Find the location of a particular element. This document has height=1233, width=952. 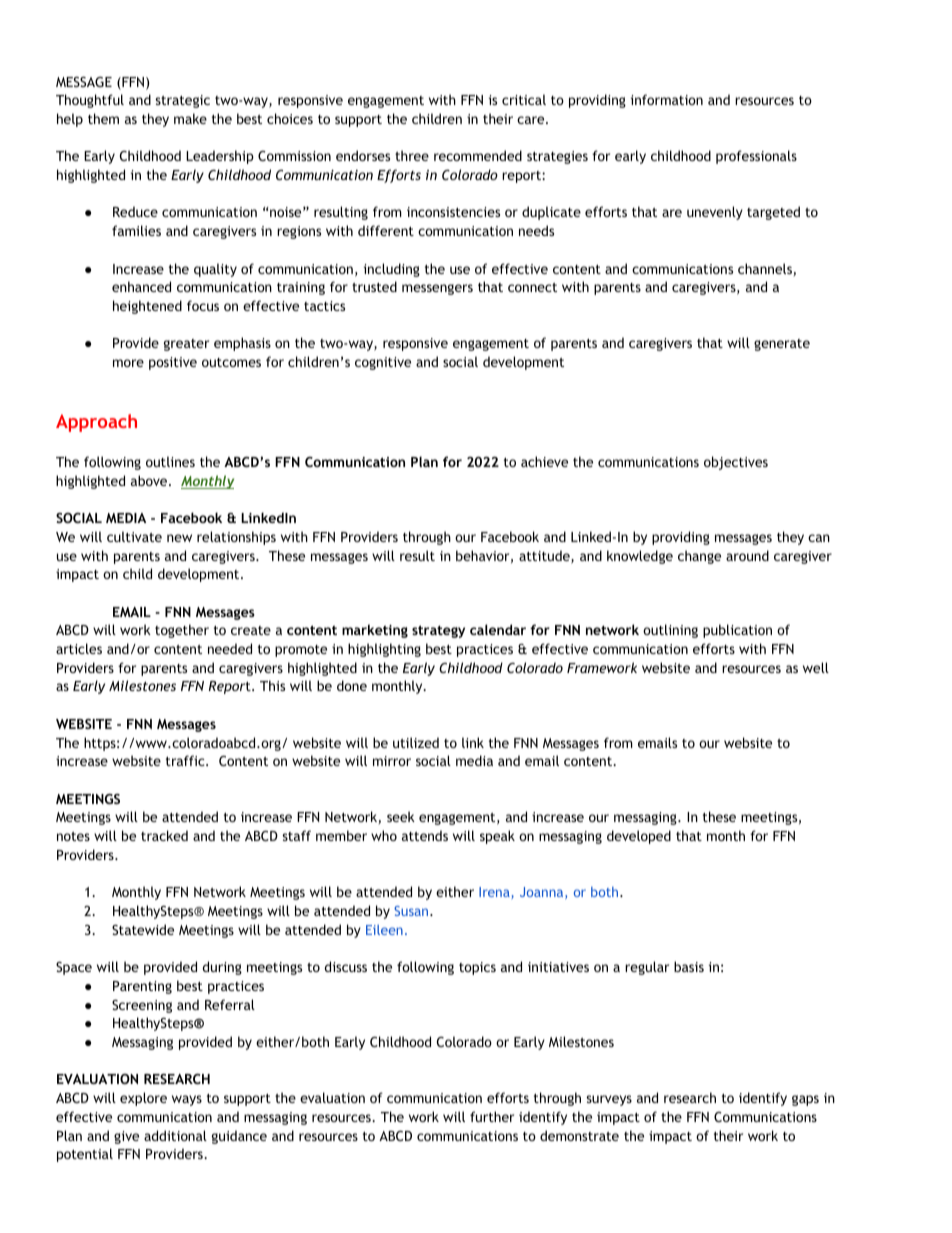

strategy is located at coordinates (438, 631).
